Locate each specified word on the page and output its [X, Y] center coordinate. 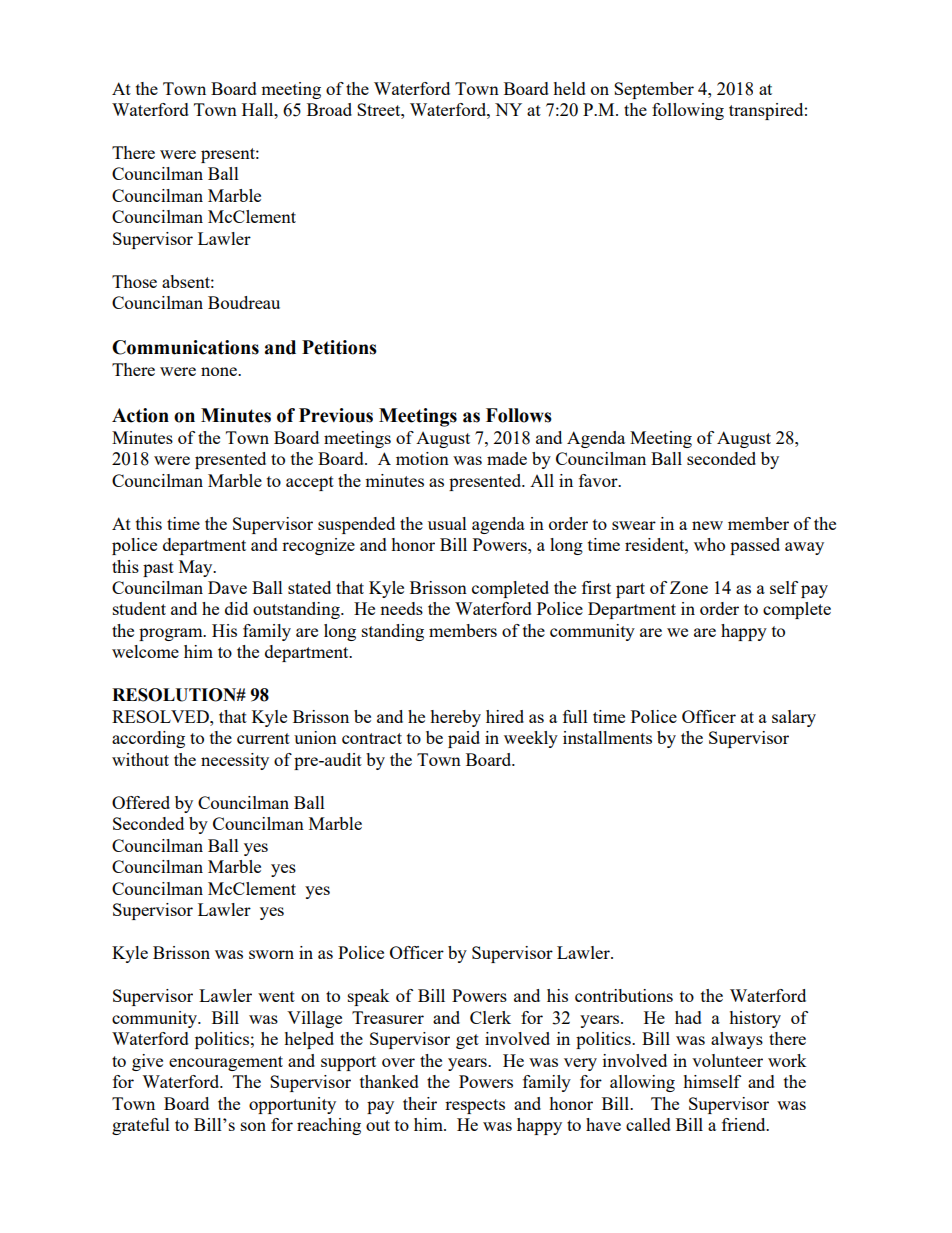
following [688, 111]
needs [401, 608]
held [569, 88]
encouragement [226, 1063]
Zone [689, 587]
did [236, 608]
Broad [329, 109]
